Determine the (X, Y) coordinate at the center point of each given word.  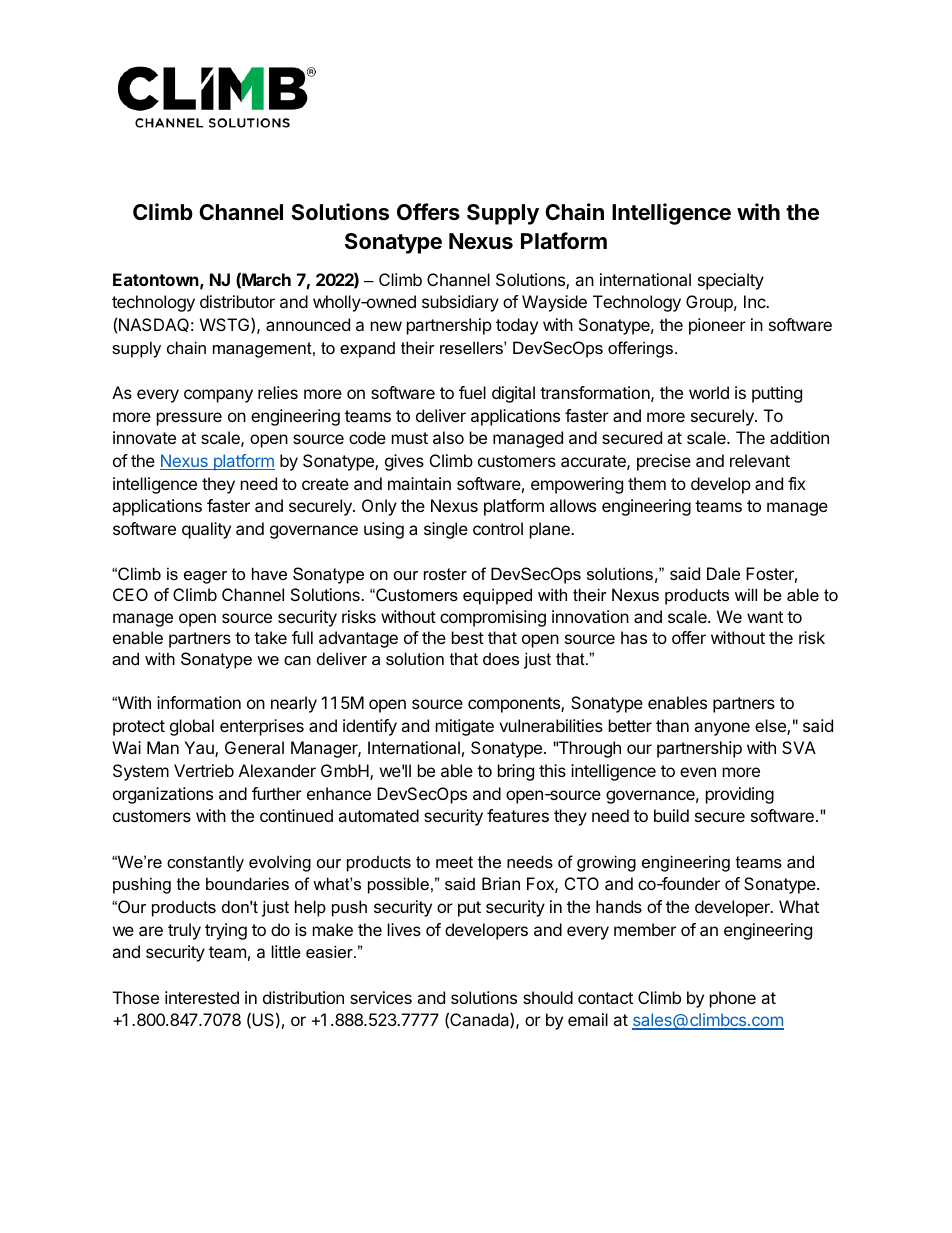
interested (202, 997)
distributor (237, 301)
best (468, 637)
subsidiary (460, 303)
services (381, 997)
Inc (756, 301)
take (270, 637)
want (765, 617)
